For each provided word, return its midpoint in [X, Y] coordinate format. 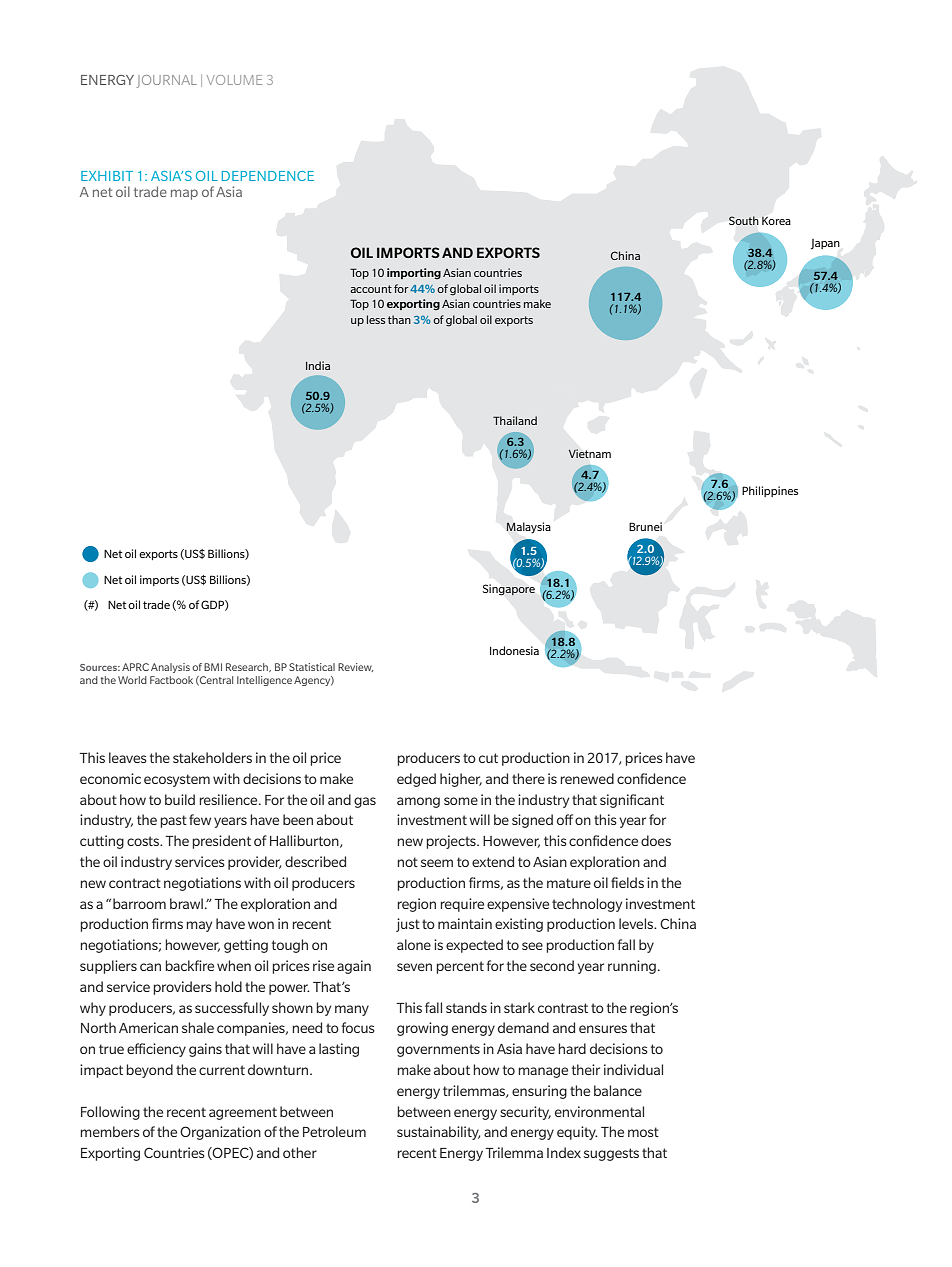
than [399, 319]
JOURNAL [167, 81]
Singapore [509, 589]
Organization [220, 1133]
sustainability [438, 1133]
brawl [186, 903]
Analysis [170, 668]
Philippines [770, 491]
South [743, 220]
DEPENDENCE [268, 176]
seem [437, 863]
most [643, 1132]
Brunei [645, 526]
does [656, 840]
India [318, 365]
